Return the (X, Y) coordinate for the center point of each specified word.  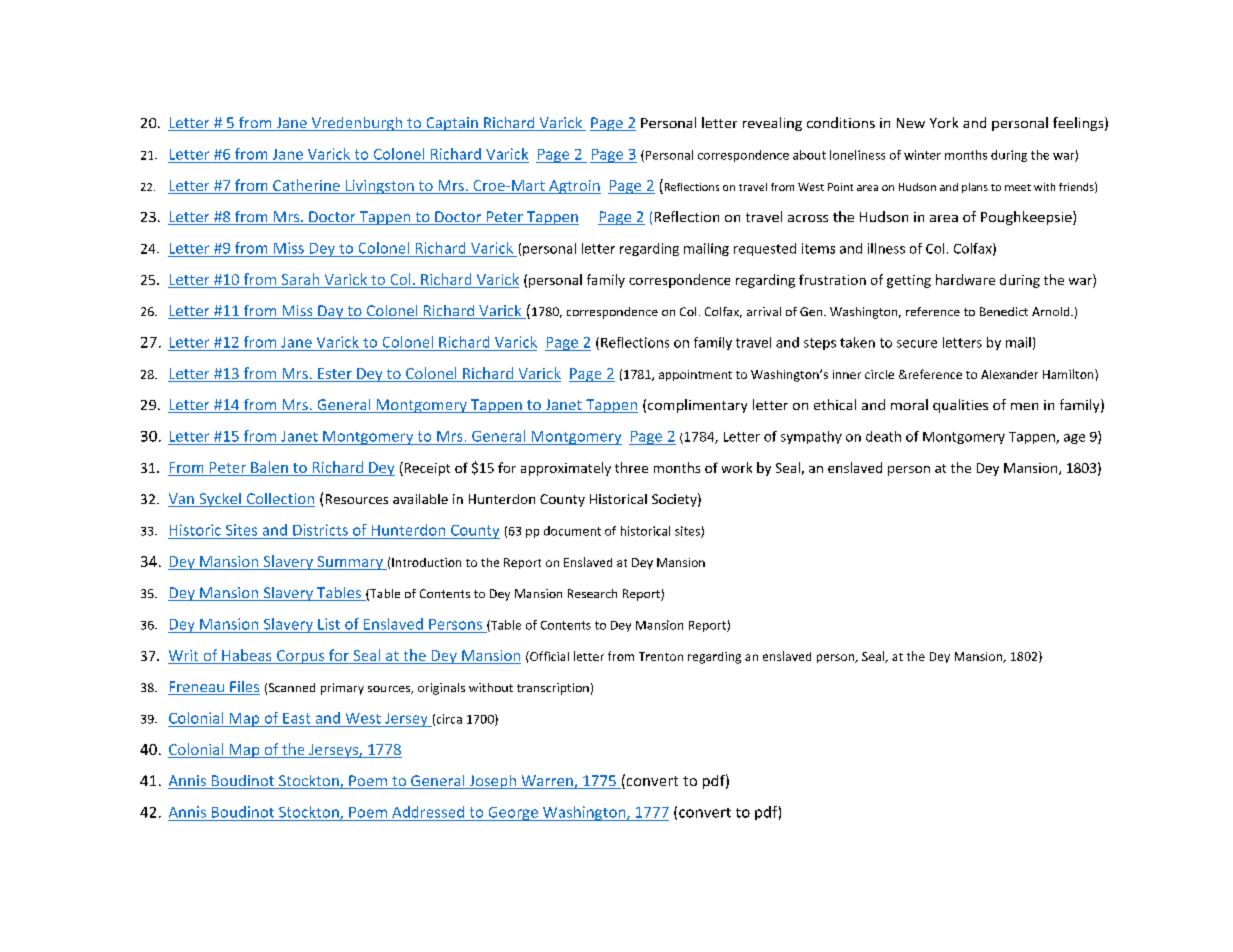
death (883, 436)
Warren (547, 782)
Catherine (306, 186)
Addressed (428, 812)
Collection (279, 500)
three (631, 467)
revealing (772, 124)
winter (922, 155)
